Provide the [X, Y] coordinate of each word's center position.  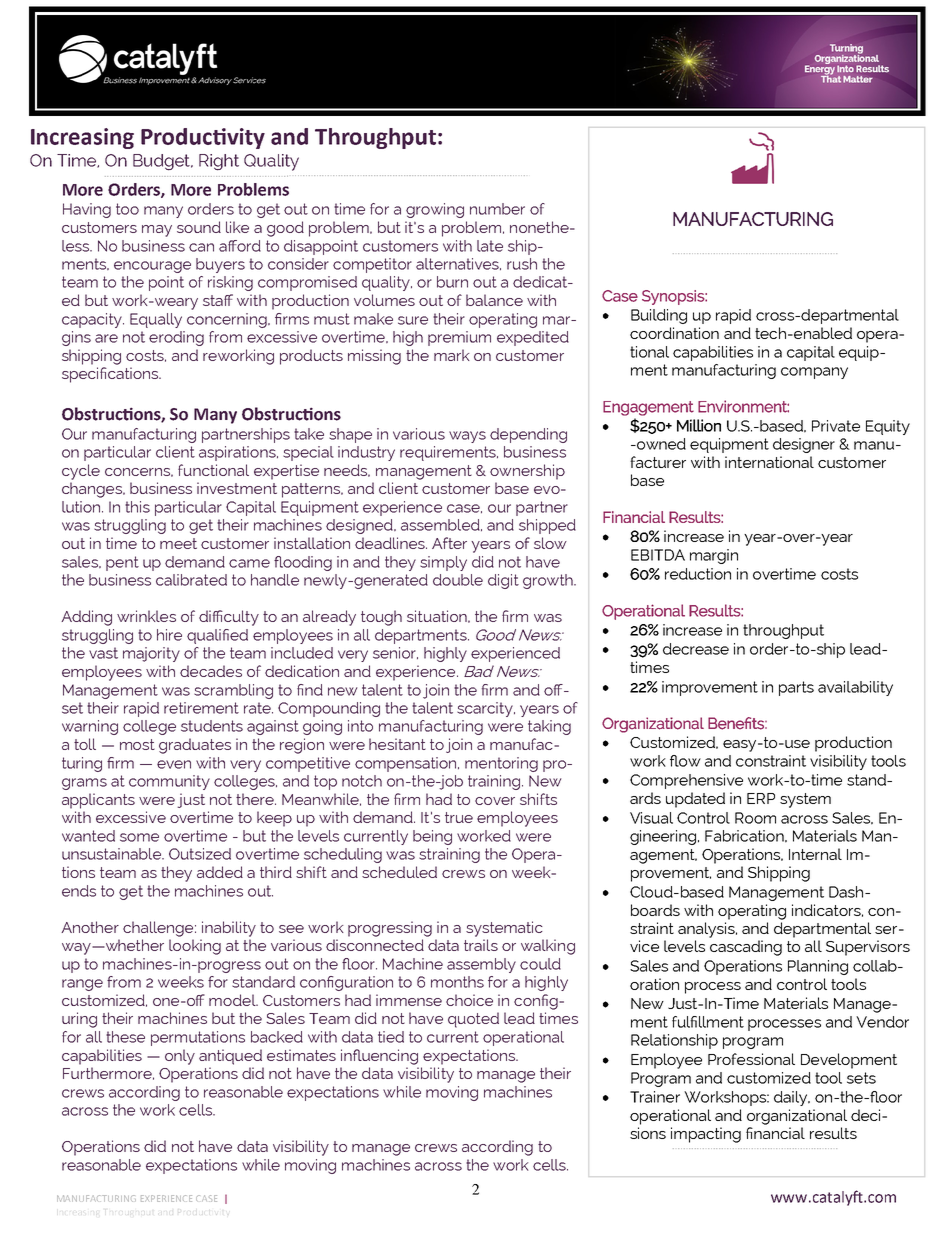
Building [659, 316]
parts [796, 688]
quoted [473, 1020]
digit [503, 581]
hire [169, 635]
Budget [163, 162]
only [180, 1057]
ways [467, 437]
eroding [176, 338]
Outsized [200, 854]
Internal [815, 854]
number [497, 209]
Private [836, 426]
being [432, 837]
